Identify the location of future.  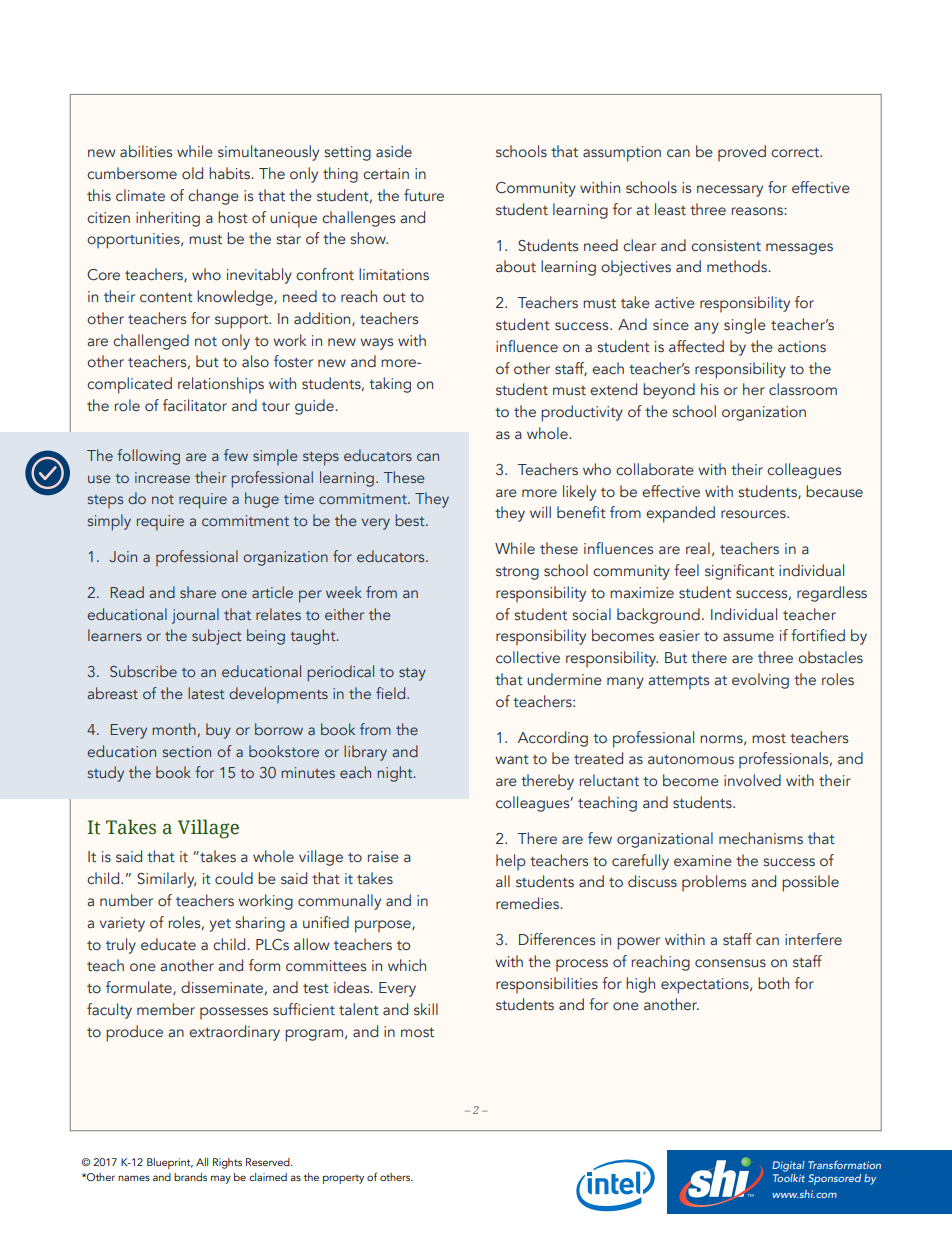
(424, 195).
